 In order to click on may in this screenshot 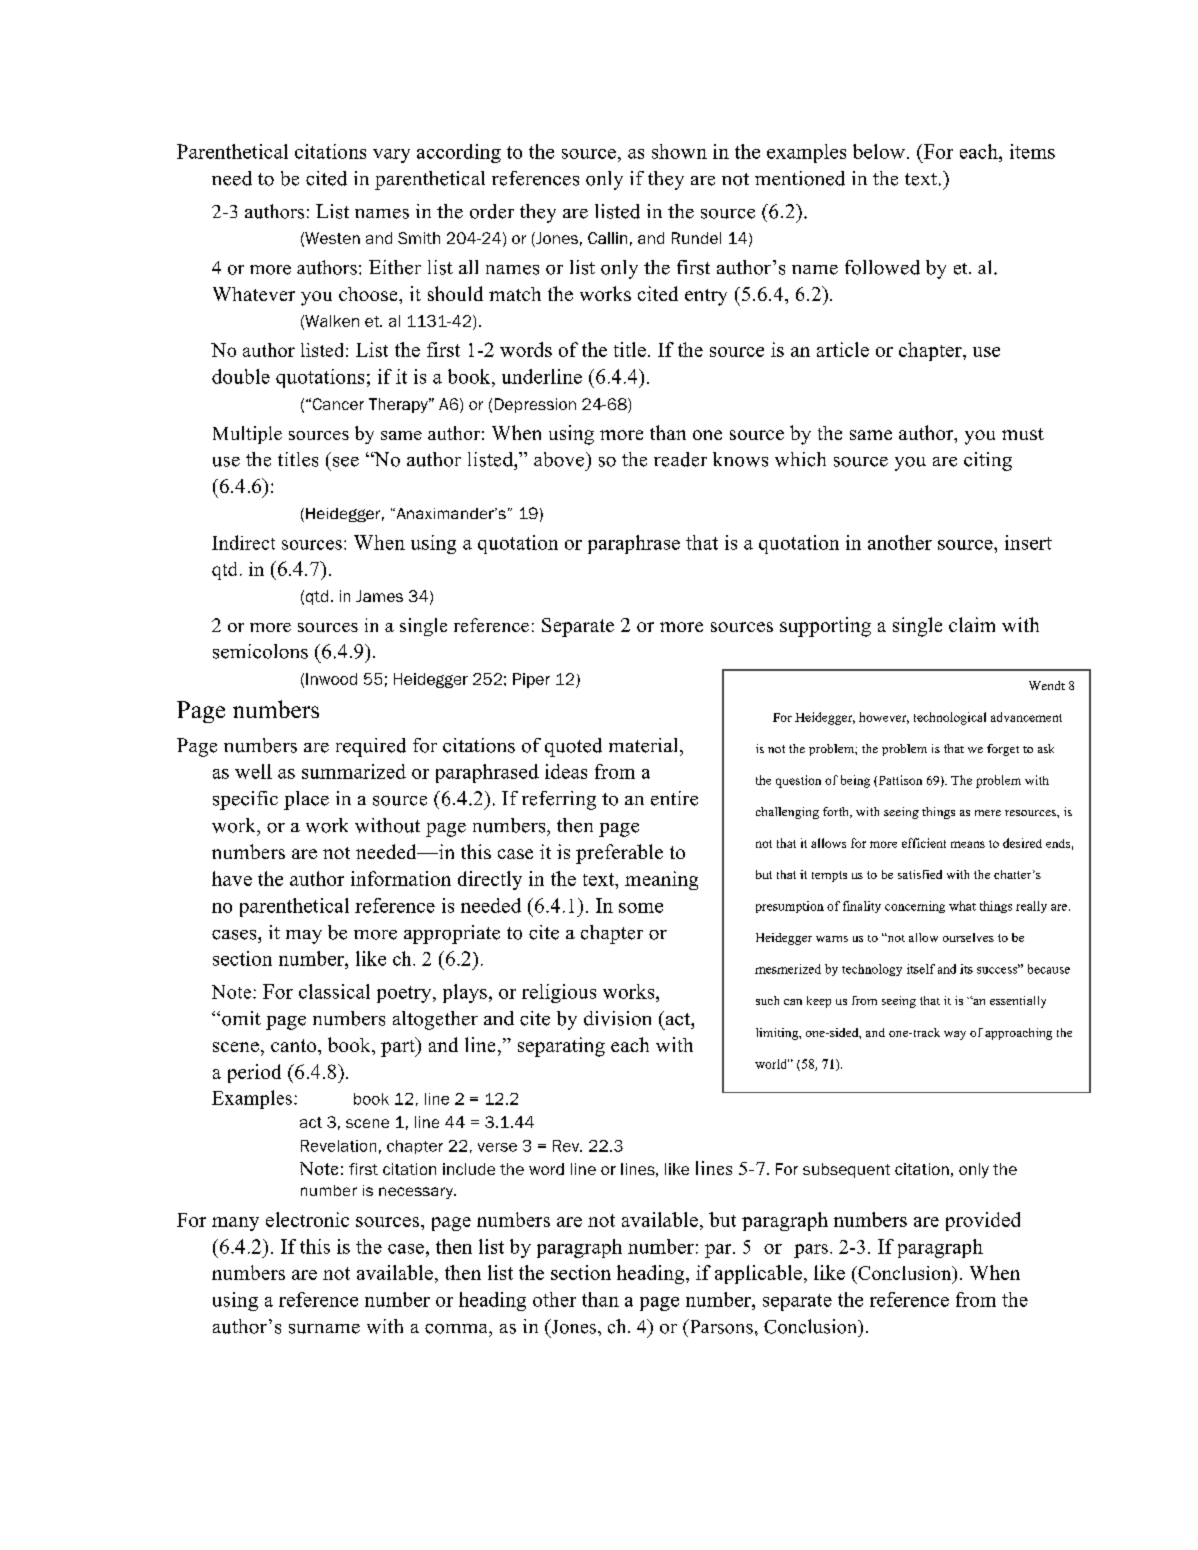, I will do `click(304, 937)`.
